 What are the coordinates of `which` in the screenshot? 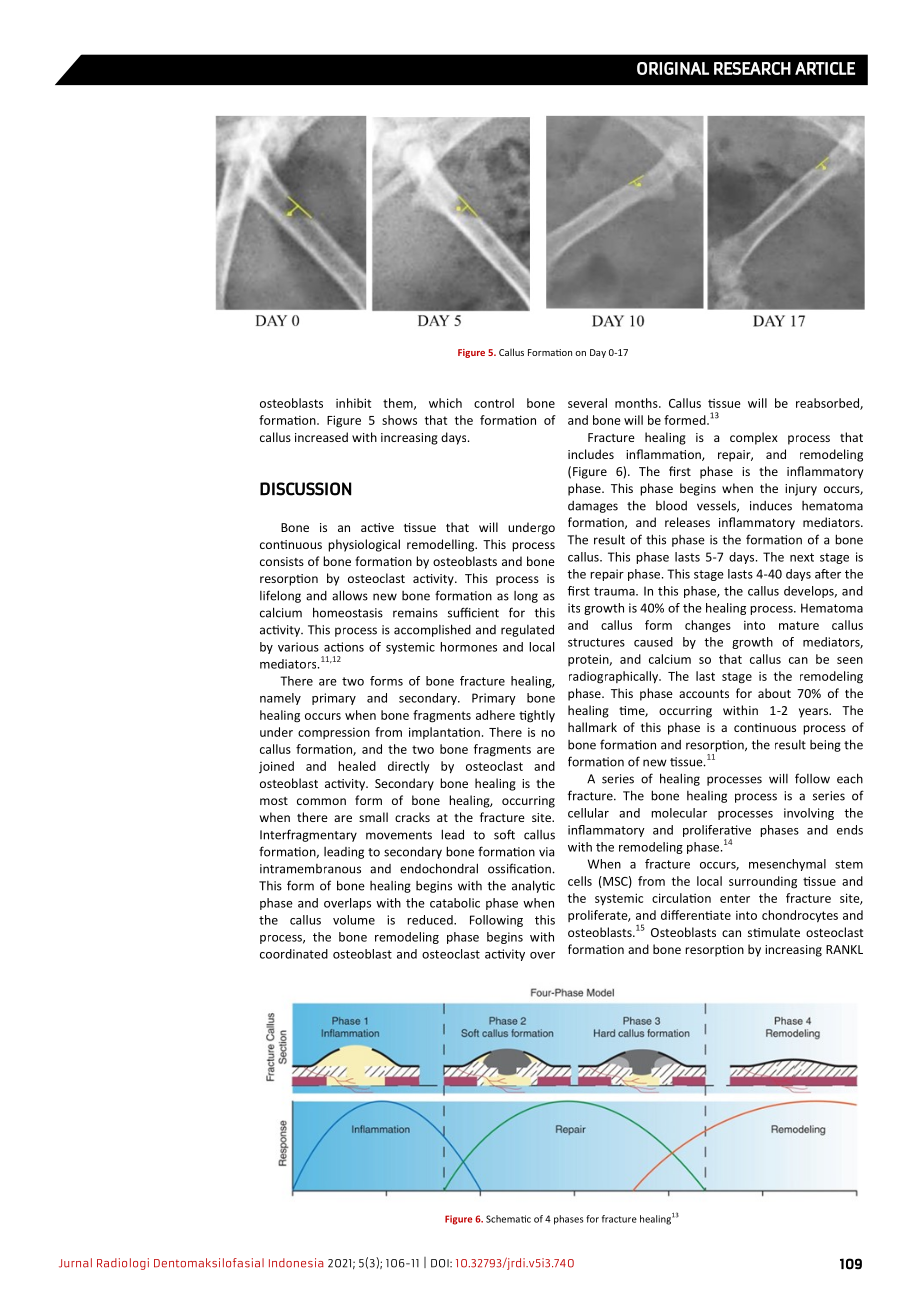 It's located at (445, 403).
